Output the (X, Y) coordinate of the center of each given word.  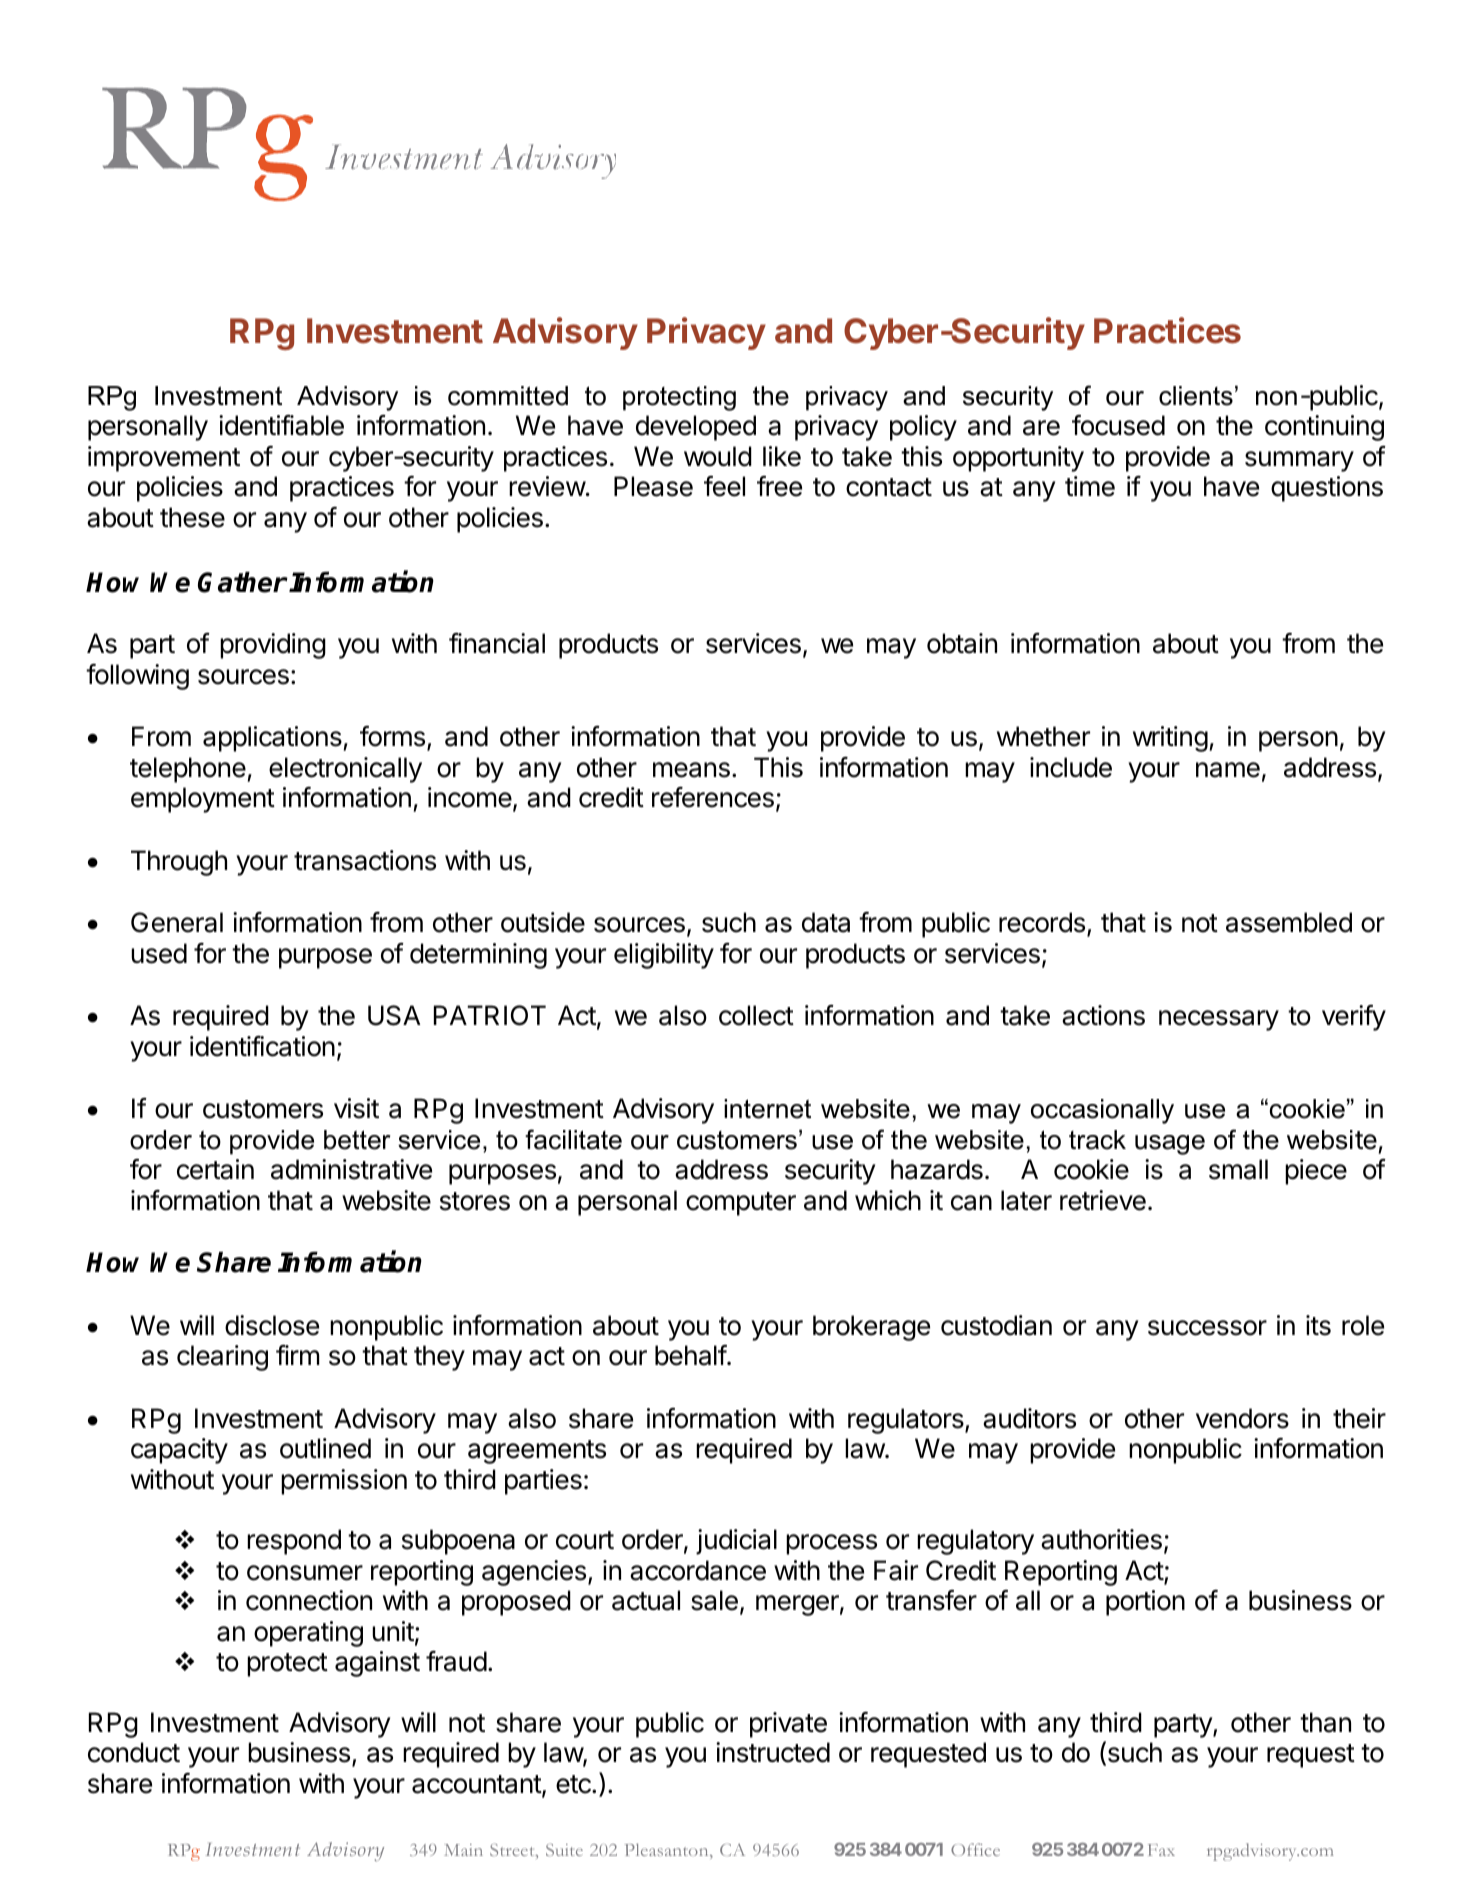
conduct (134, 1752)
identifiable (281, 425)
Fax (1161, 1850)
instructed (773, 1752)
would (718, 456)
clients (1196, 396)
